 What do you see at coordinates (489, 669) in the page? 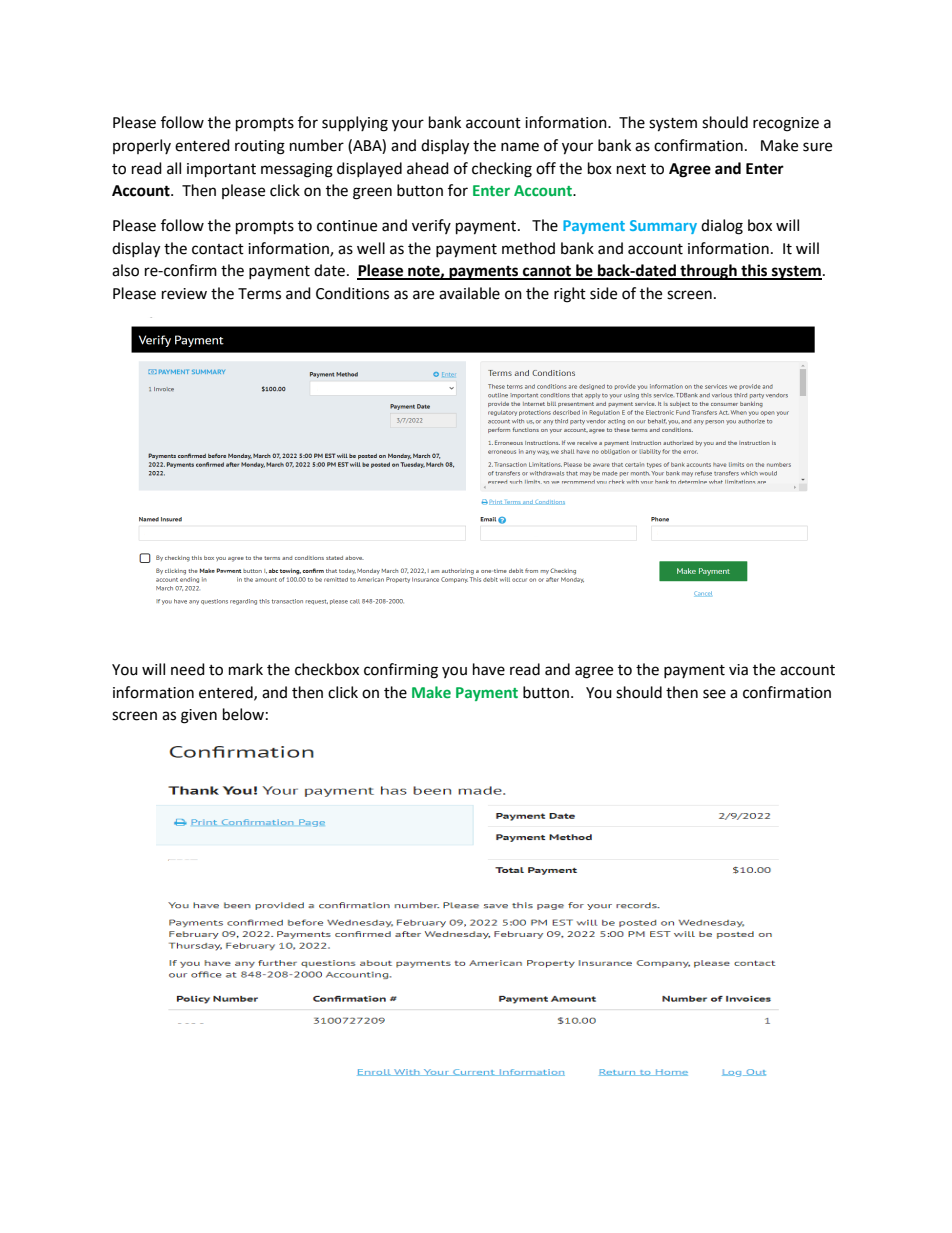
I see `have` at bounding box center [489, 669].
